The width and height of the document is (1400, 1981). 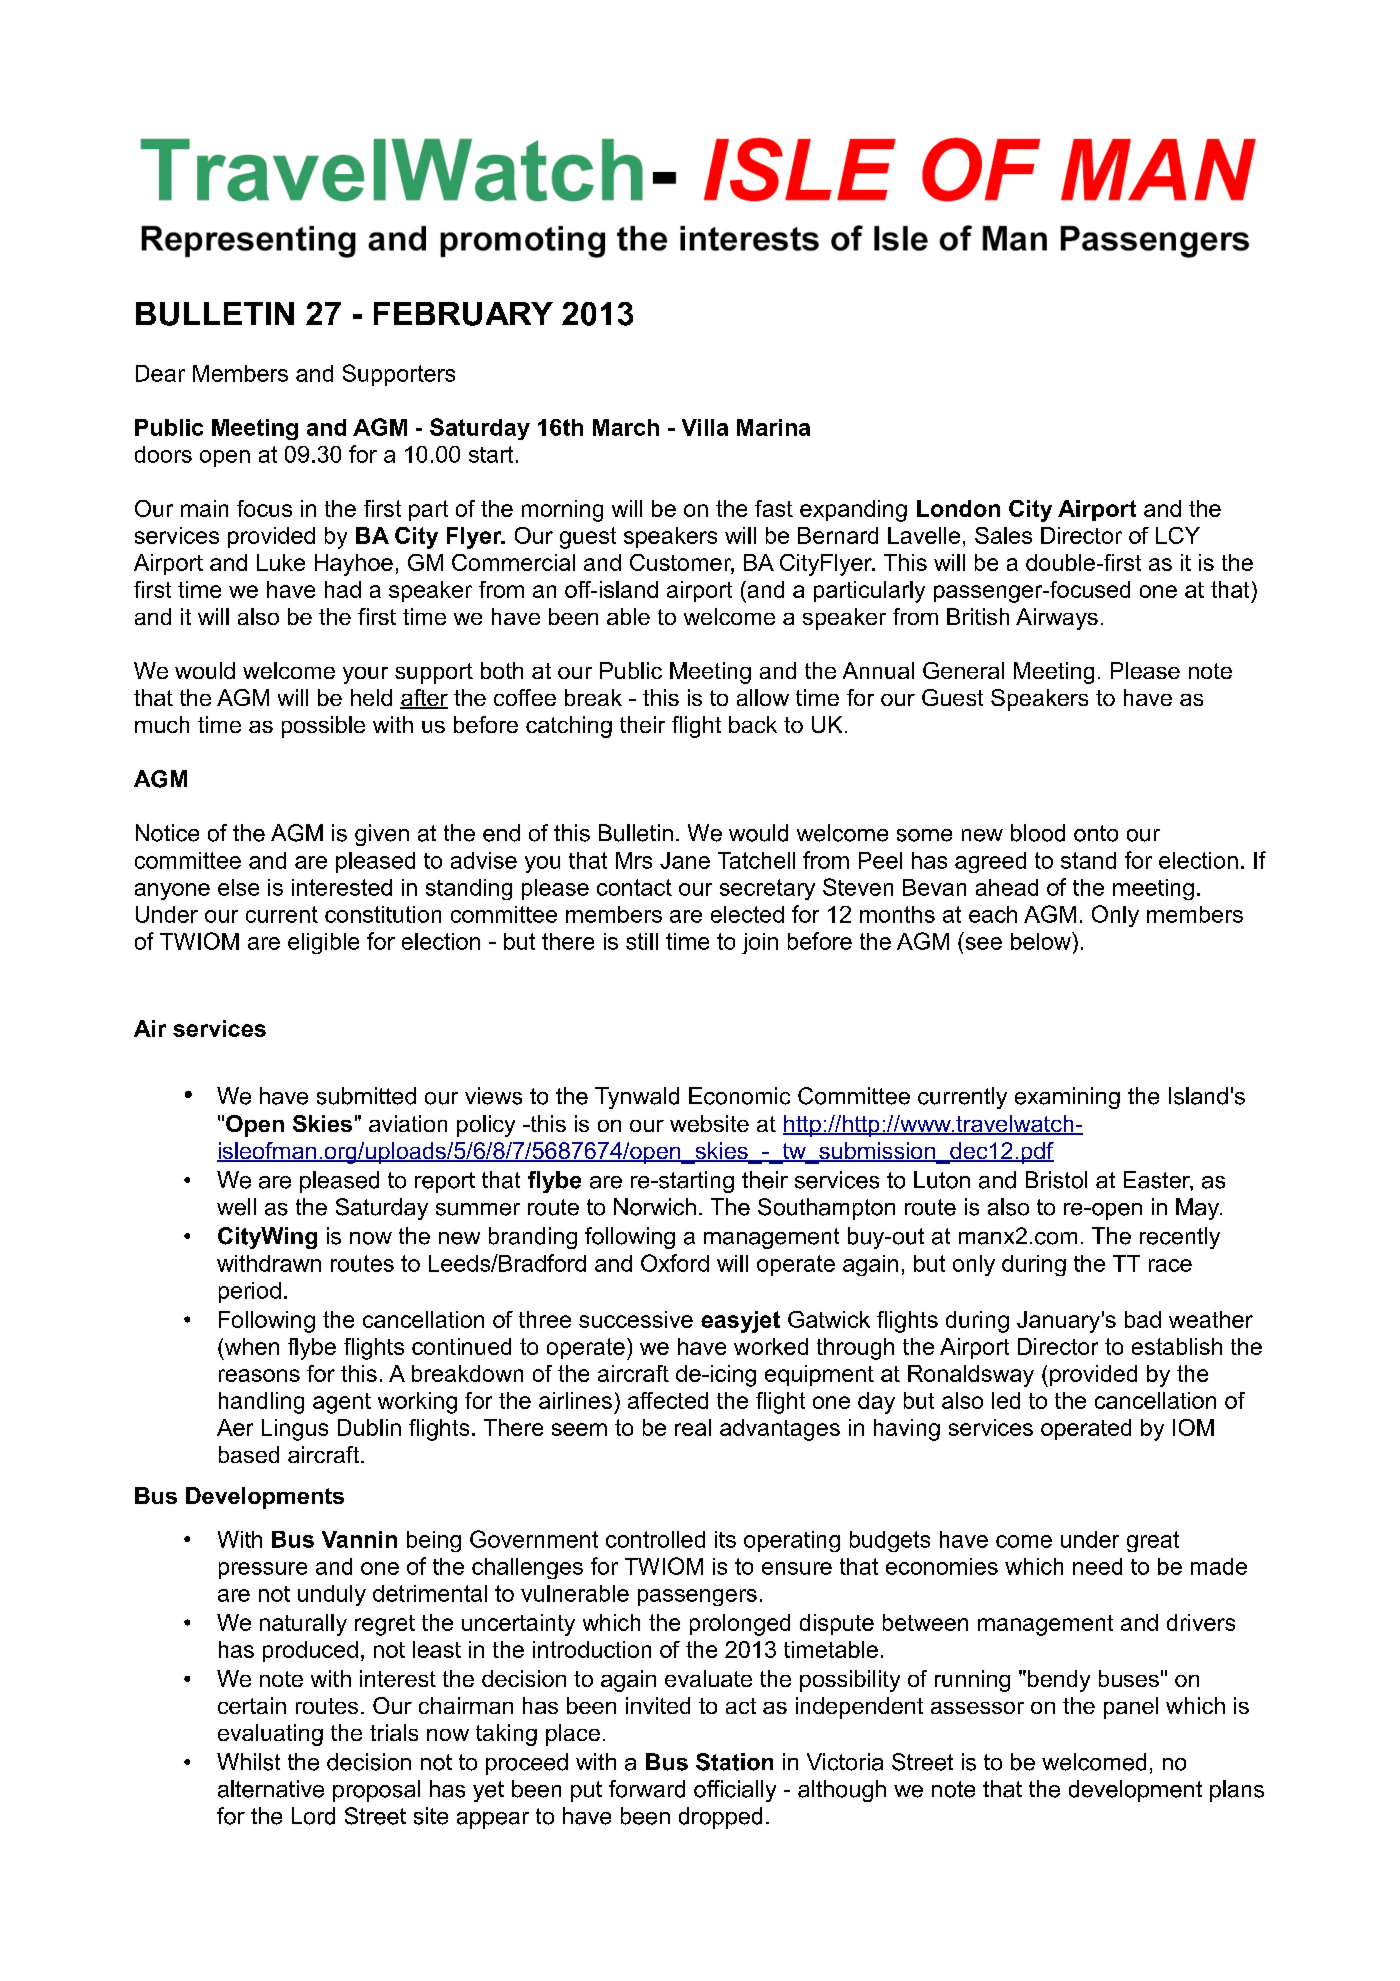 I want to click on Dear, so click(x=160, y=373).
